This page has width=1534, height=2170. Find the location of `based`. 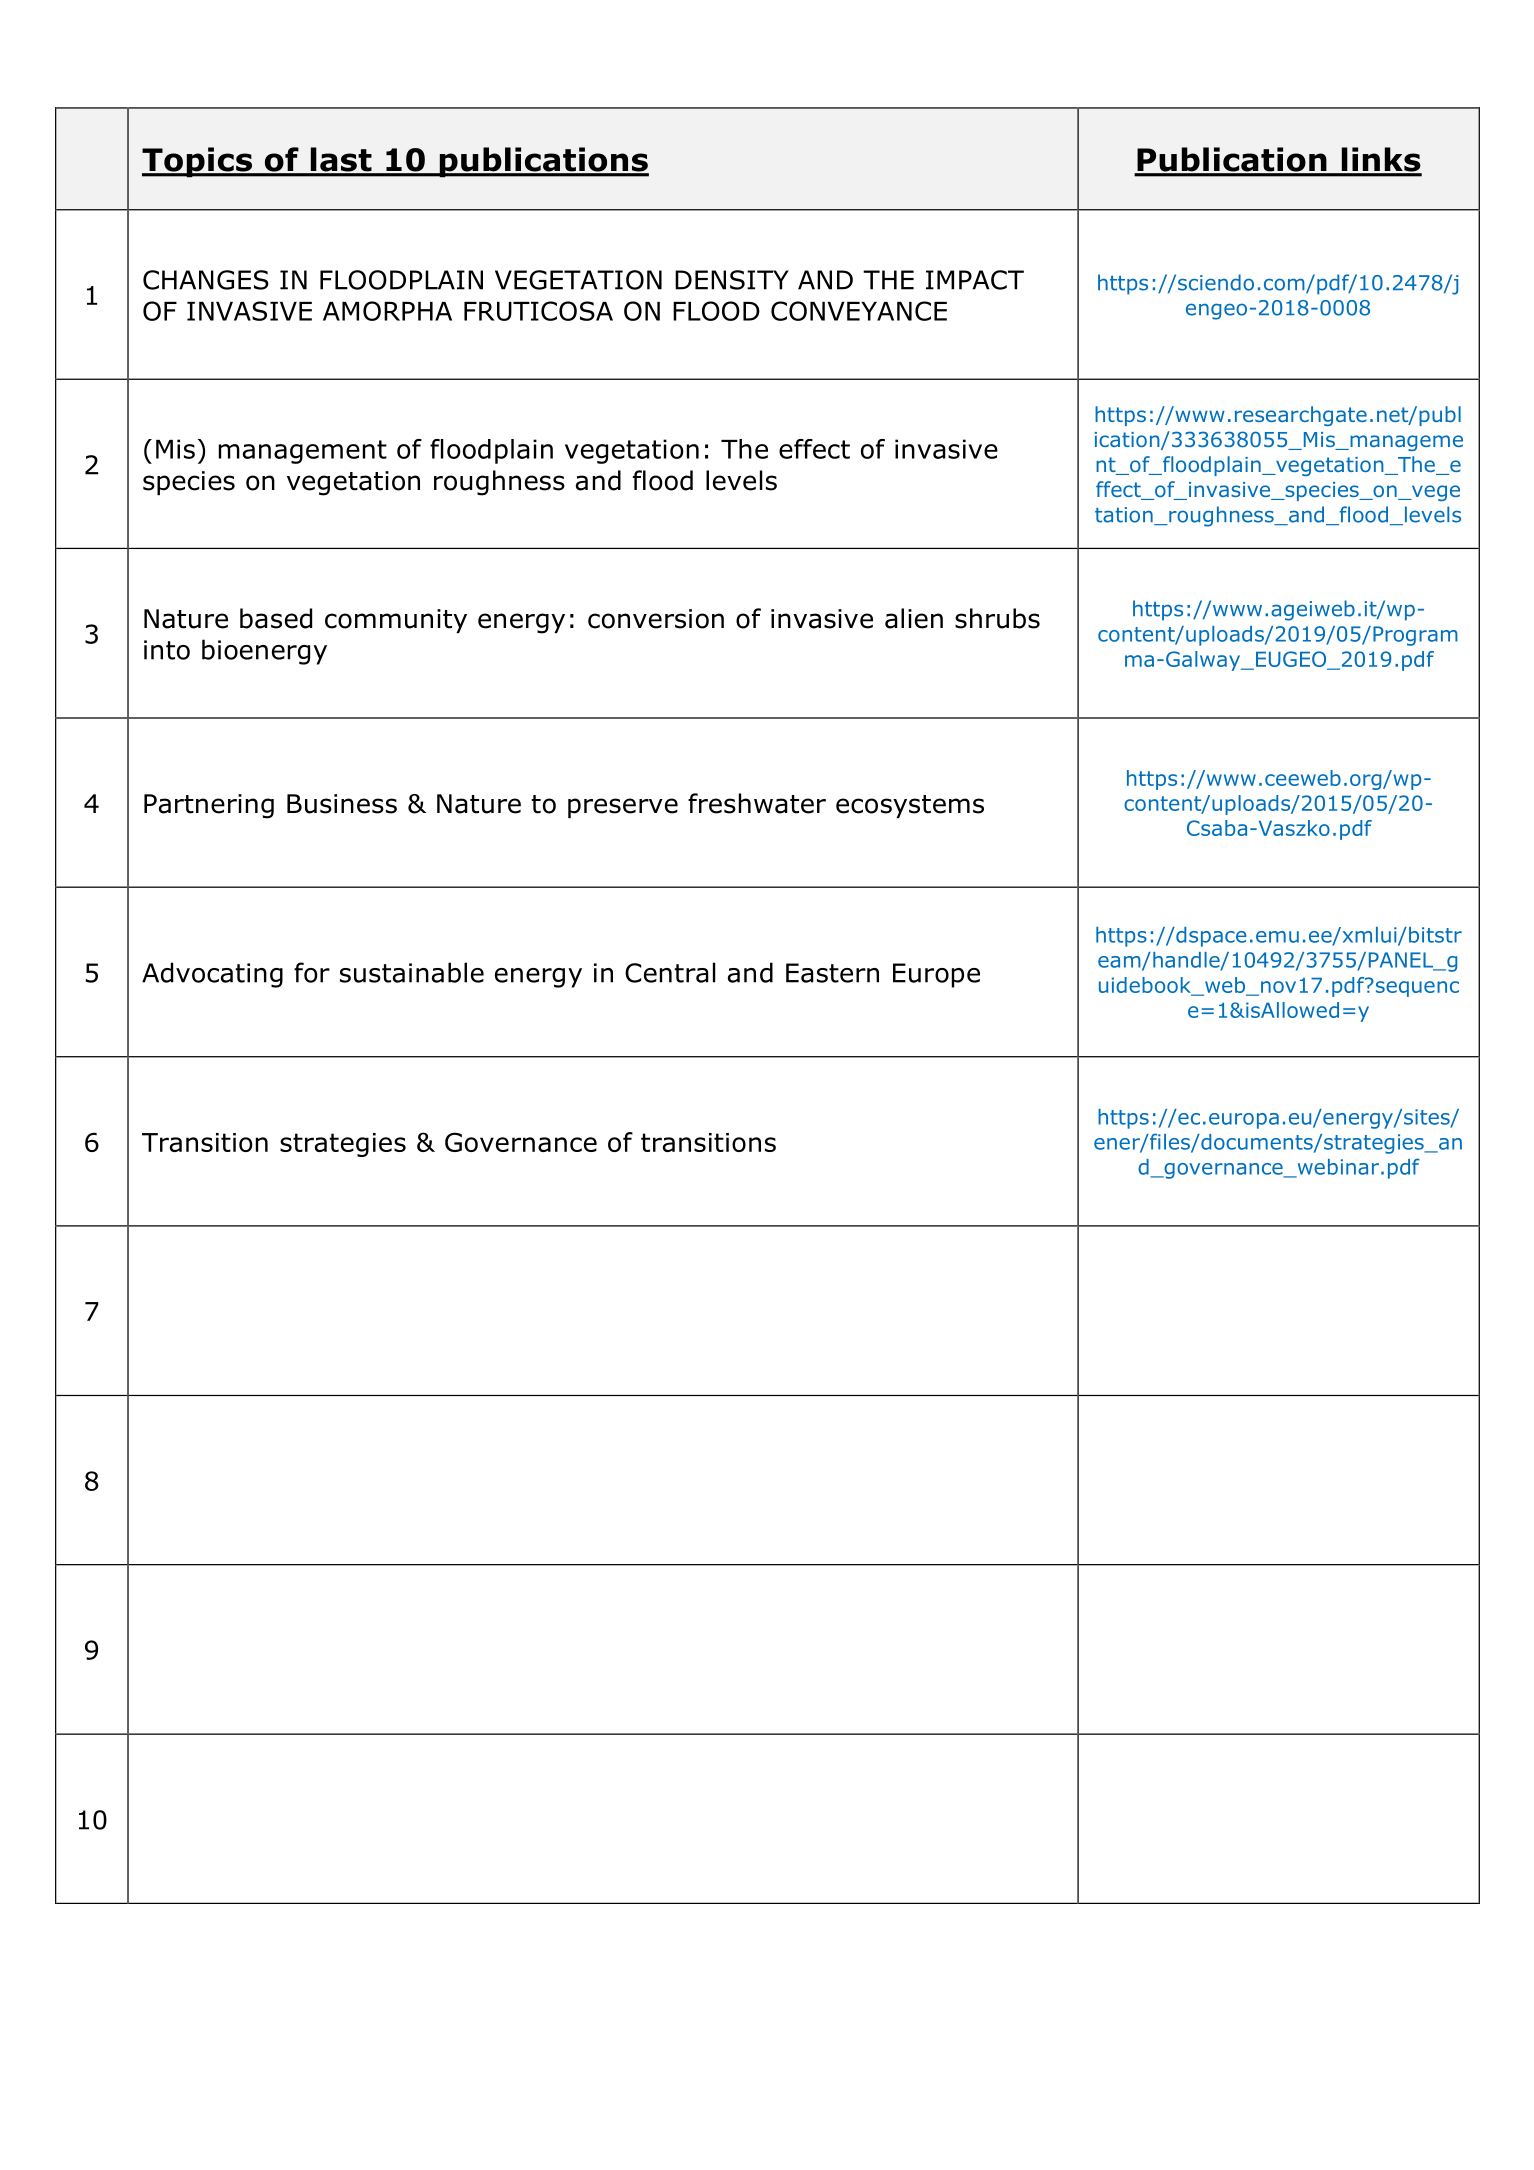

based is located at coordinates (276, 618).
